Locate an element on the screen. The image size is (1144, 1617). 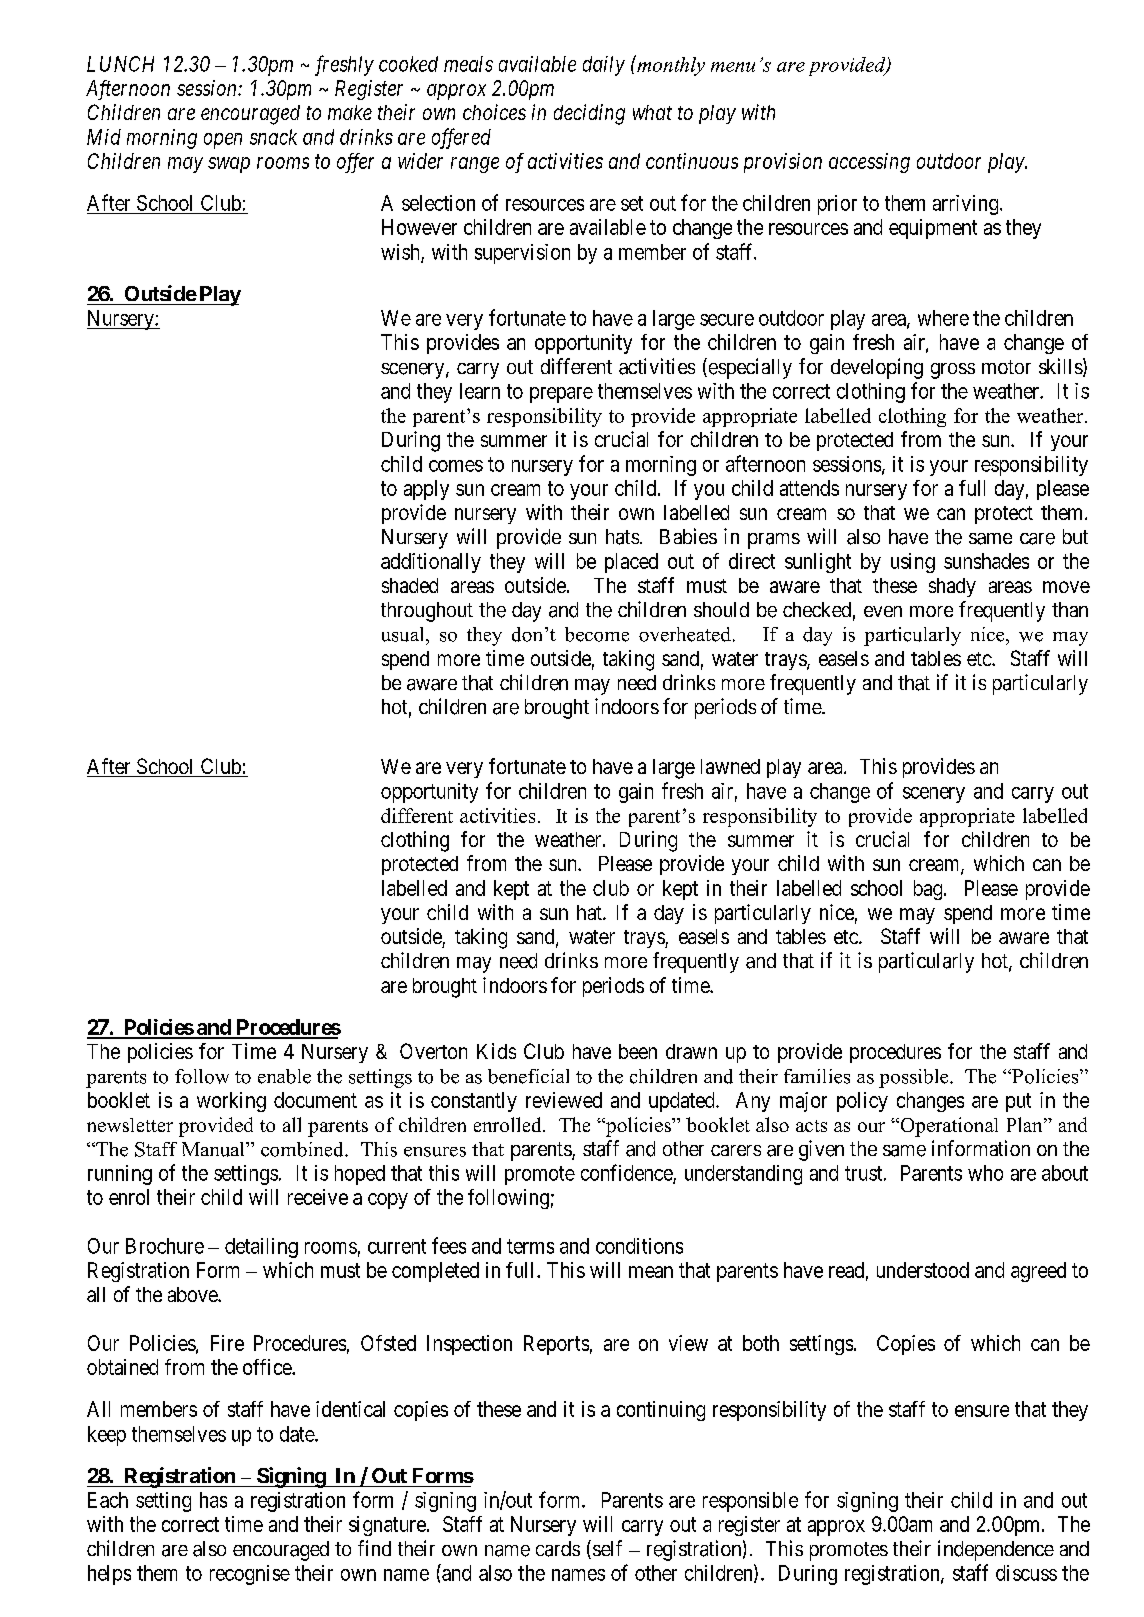
been is located at coordinates (638, 1051).
